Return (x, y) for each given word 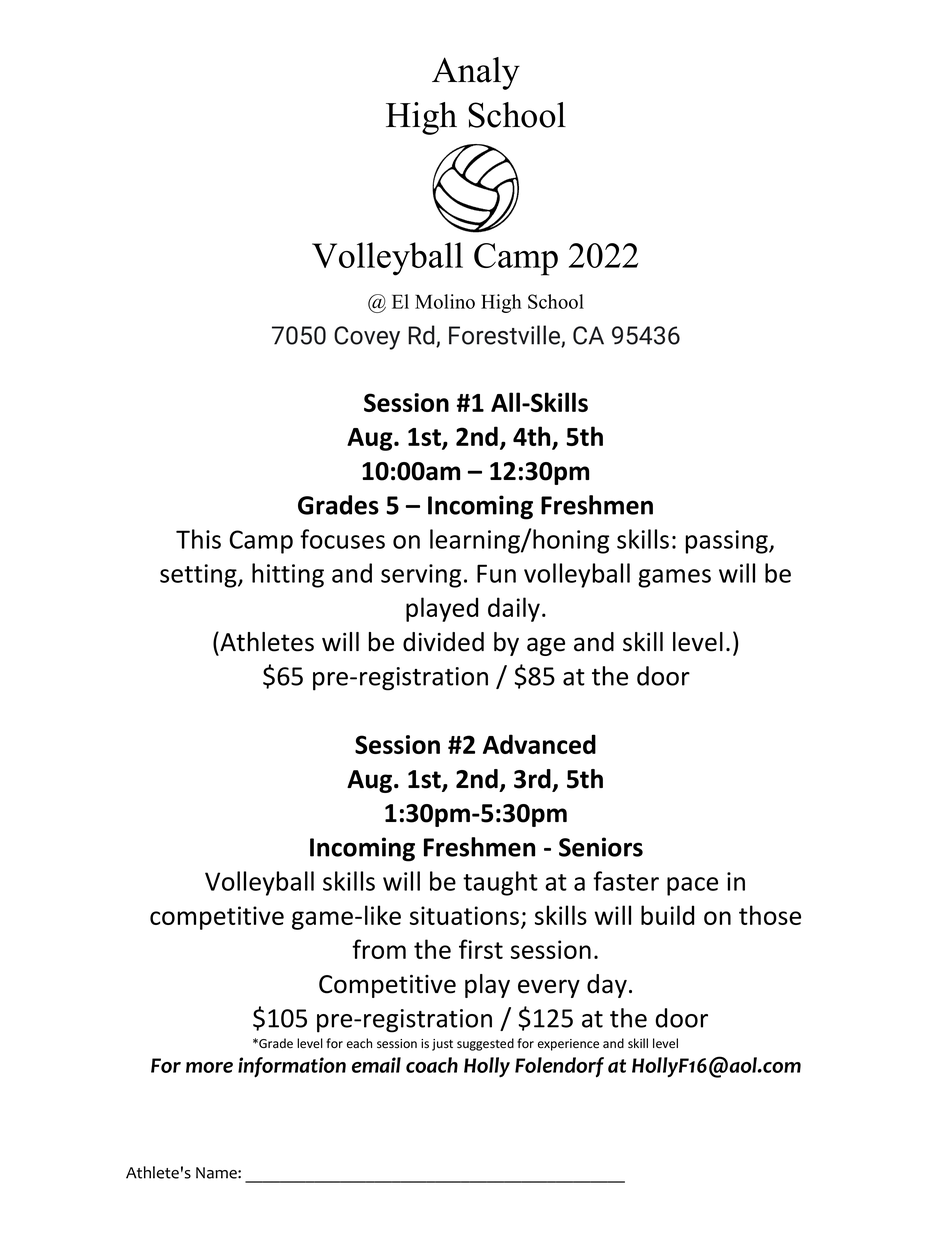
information (292, 1067)
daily (514, 609)
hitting (288, 575)
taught (500, 883)
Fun (496, 573)
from (379, 949)
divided (443, 642)
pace (692, 886)
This (198, 539)
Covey (367, 338)
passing (728, 542)
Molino (445, 301)
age (546, 646)
